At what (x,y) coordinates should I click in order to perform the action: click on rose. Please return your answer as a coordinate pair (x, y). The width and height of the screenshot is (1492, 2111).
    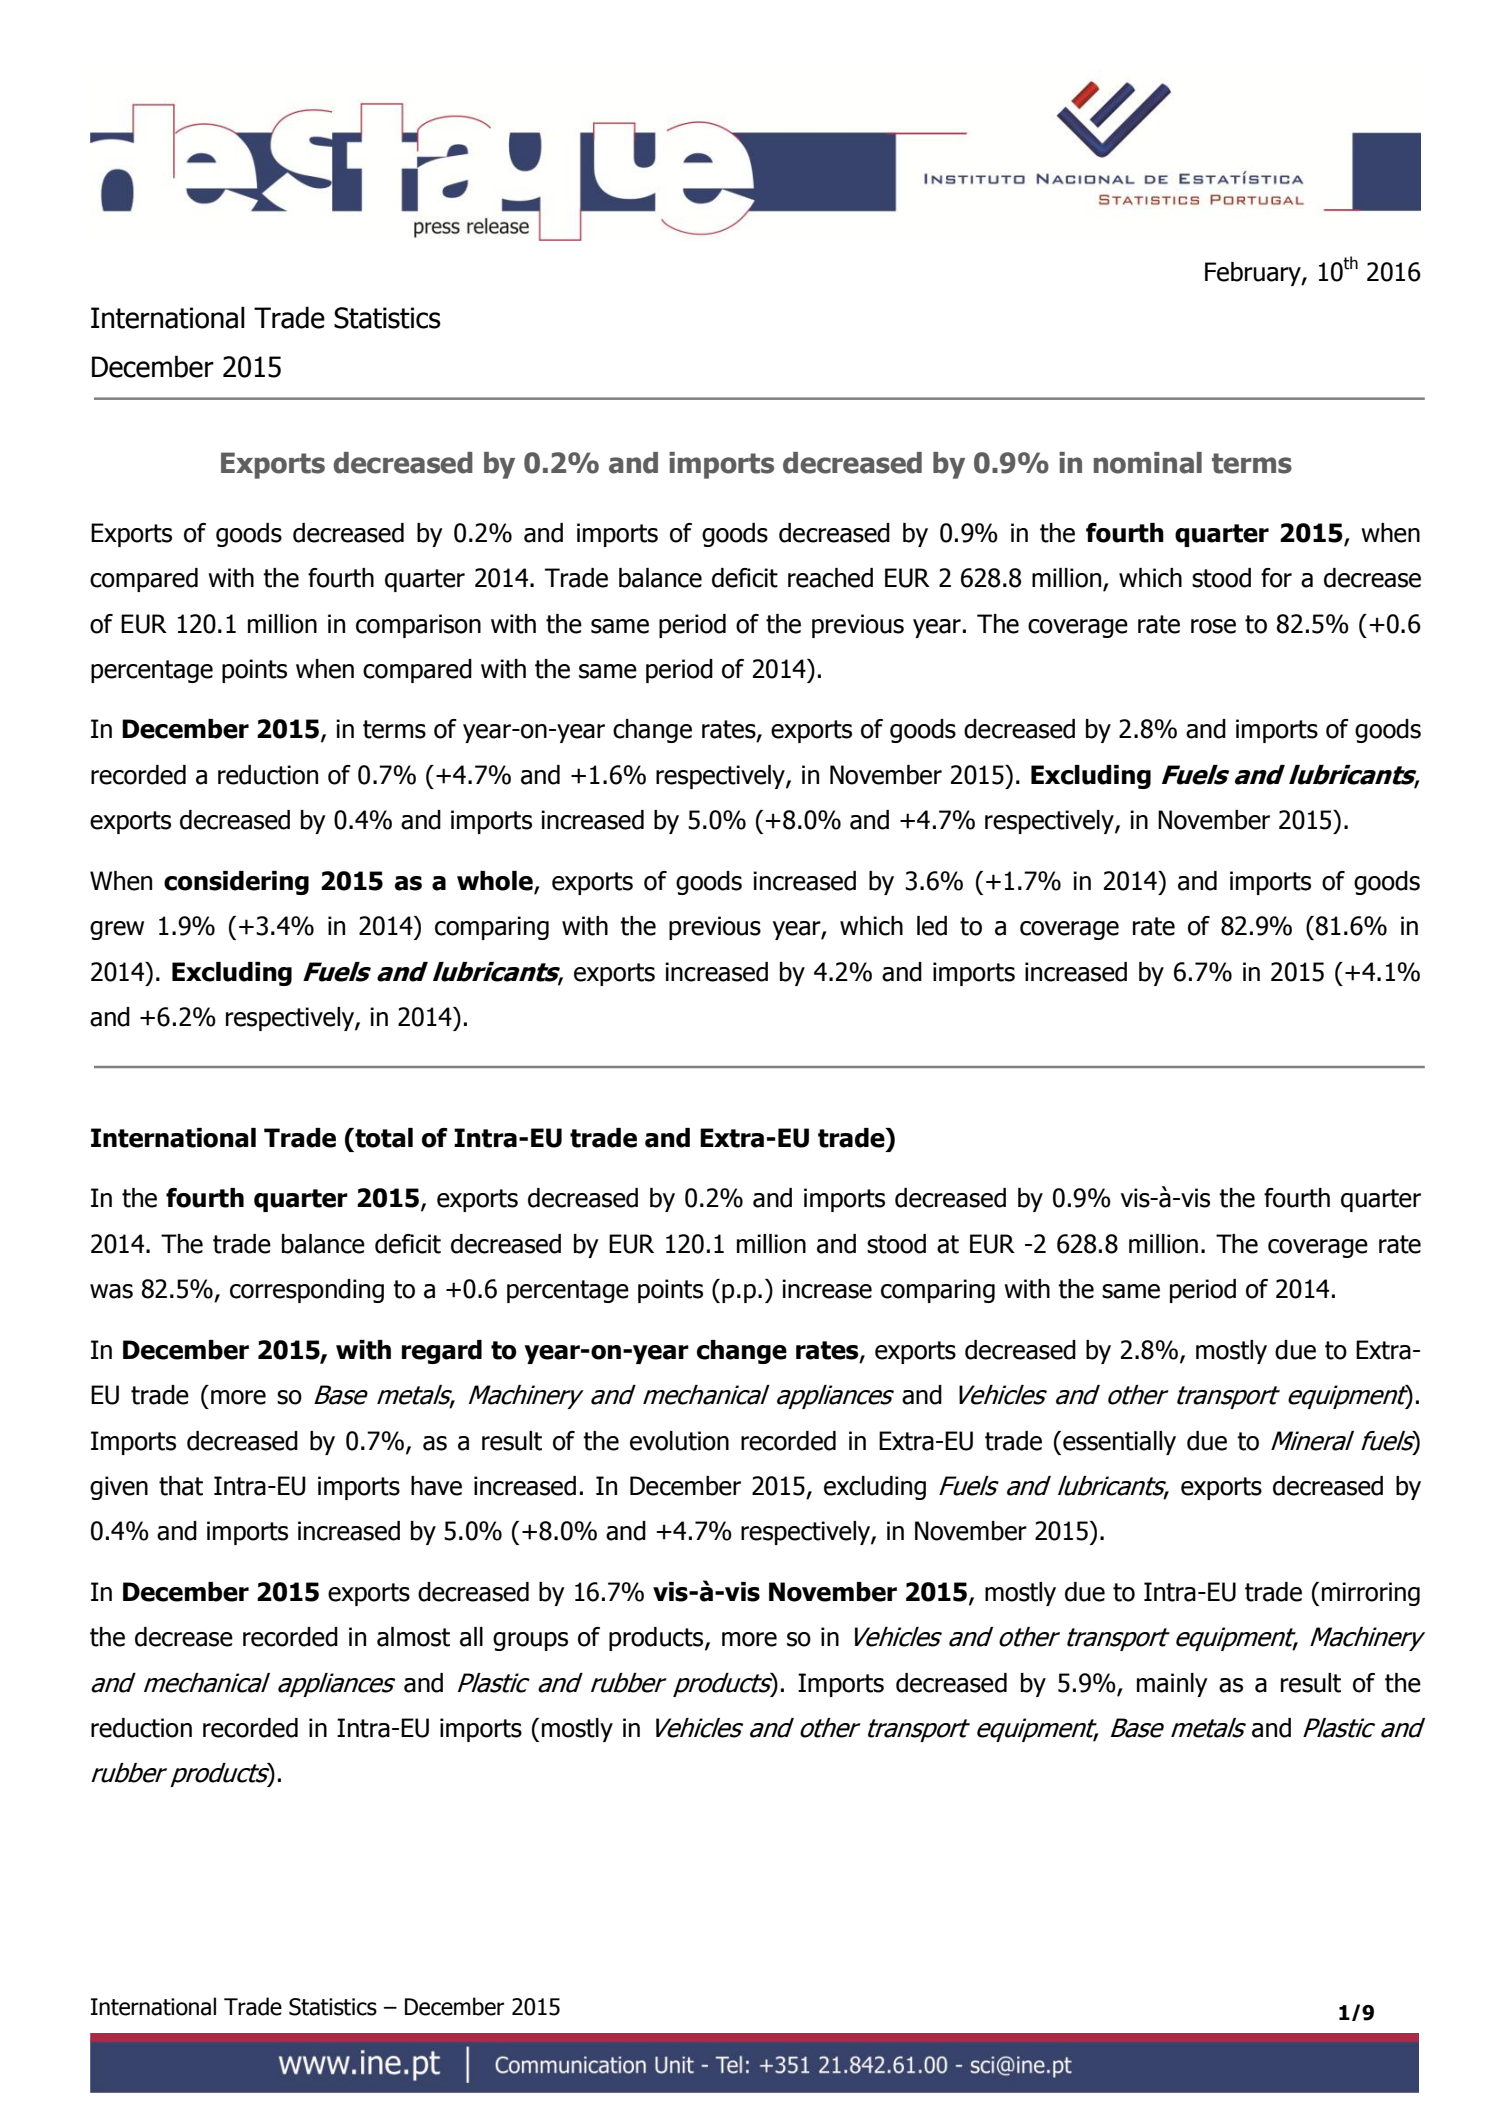
    Looking at the image, I should click on (1213, 626).
